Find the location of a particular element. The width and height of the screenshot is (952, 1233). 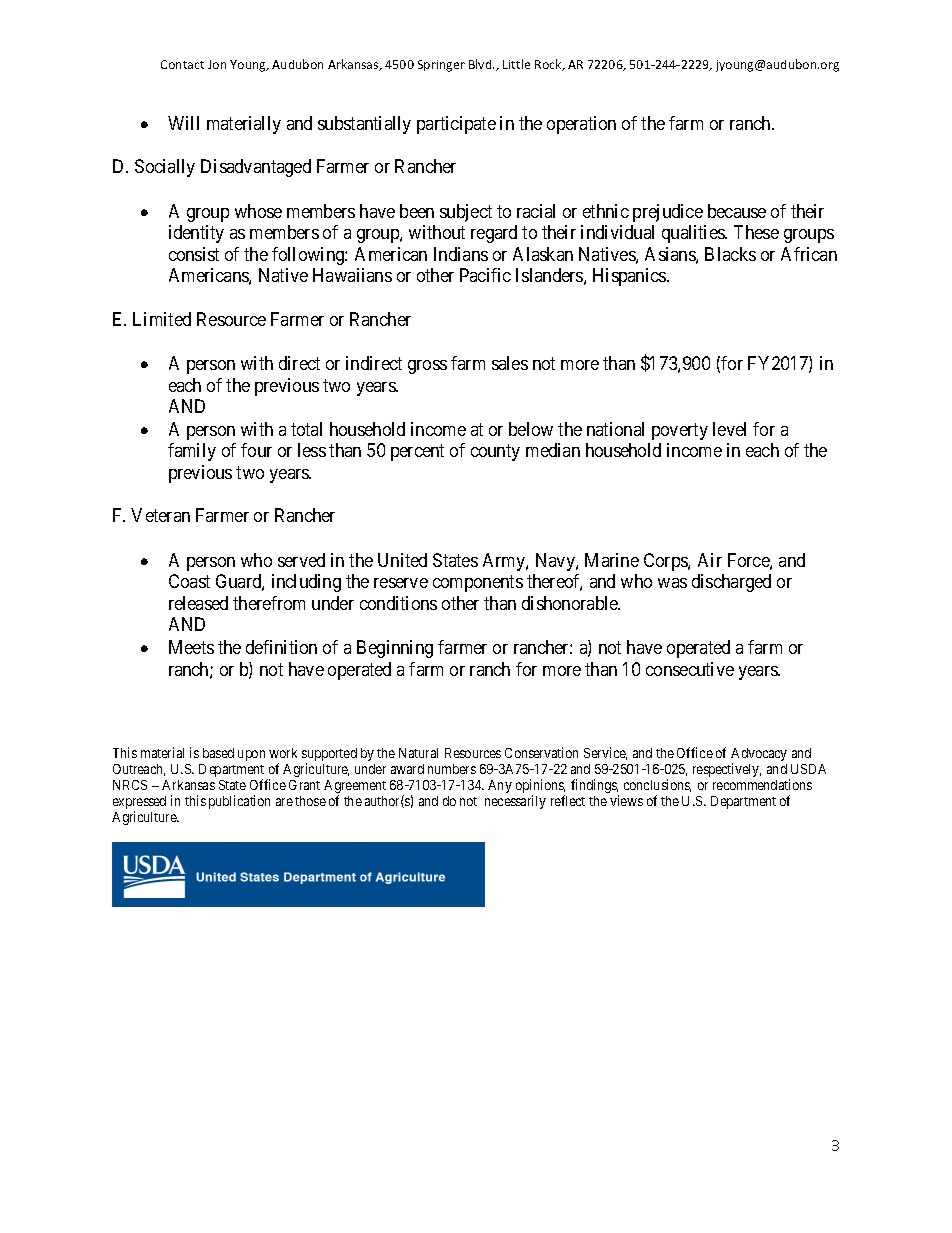

county is located at coordinates (495, 453).
